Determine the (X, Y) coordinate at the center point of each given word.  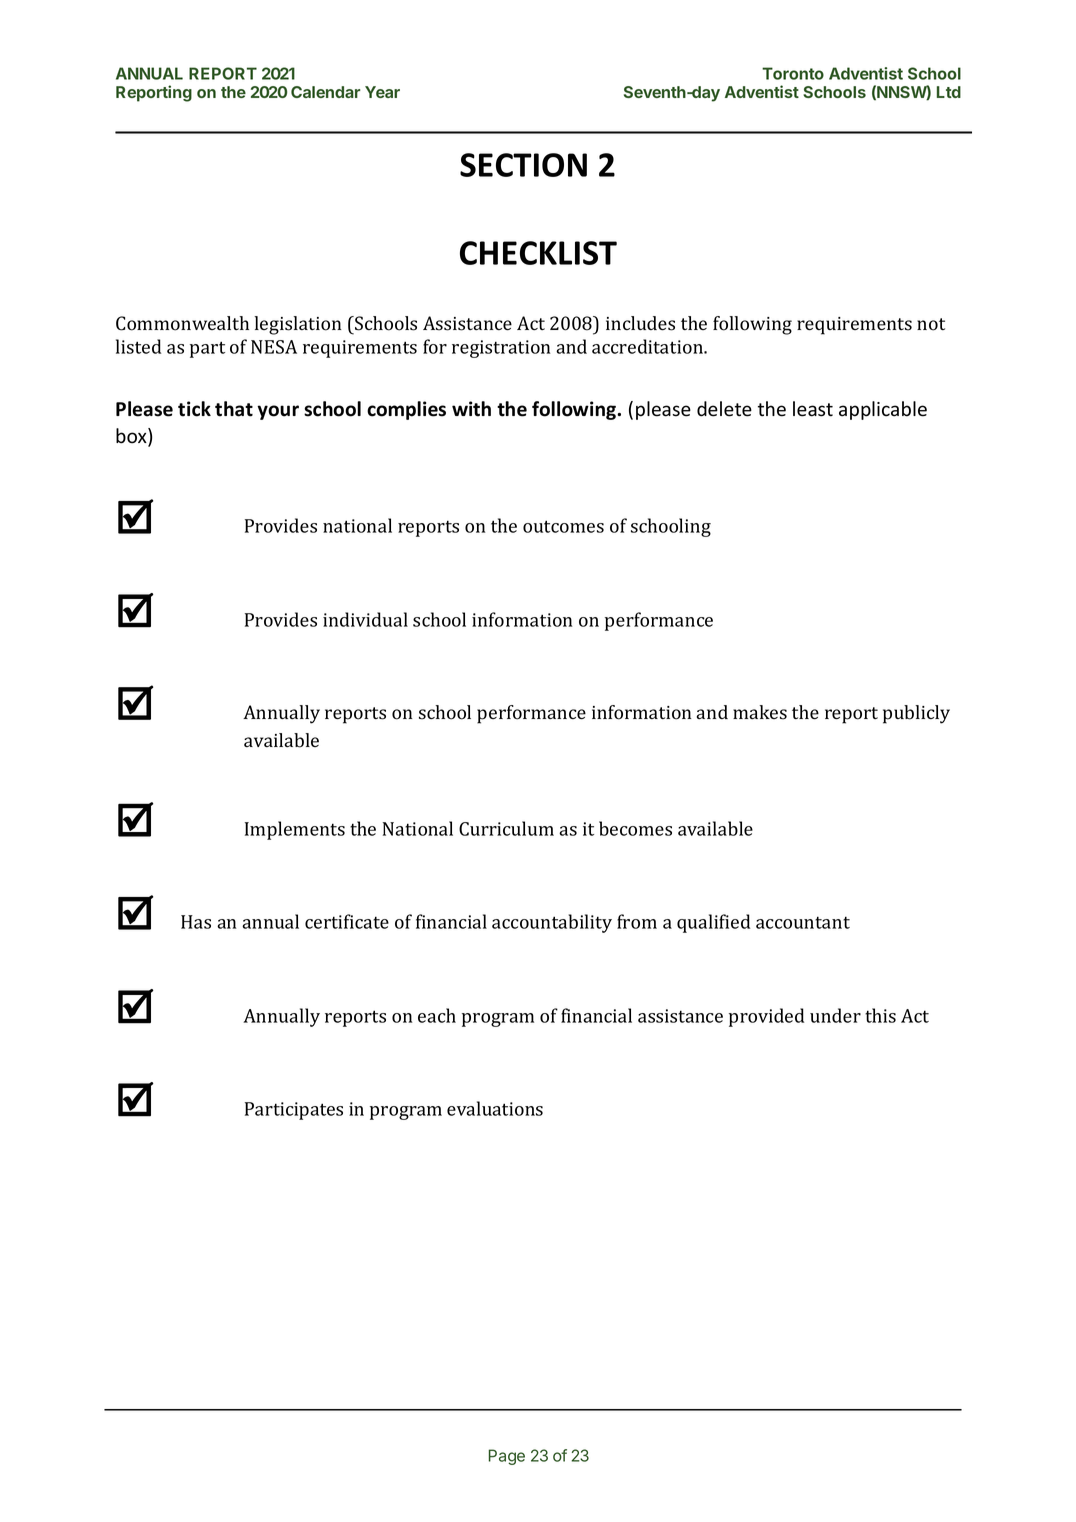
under (835, 1015)
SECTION (523, 165)
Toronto (793, 73)
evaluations (495, 1108)
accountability (552, 923)
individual (365, 619)
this (880, 1015)
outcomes (563, 526)
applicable (883, 410)
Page (507, 1457)
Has (196, 922)
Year (382, 92)
